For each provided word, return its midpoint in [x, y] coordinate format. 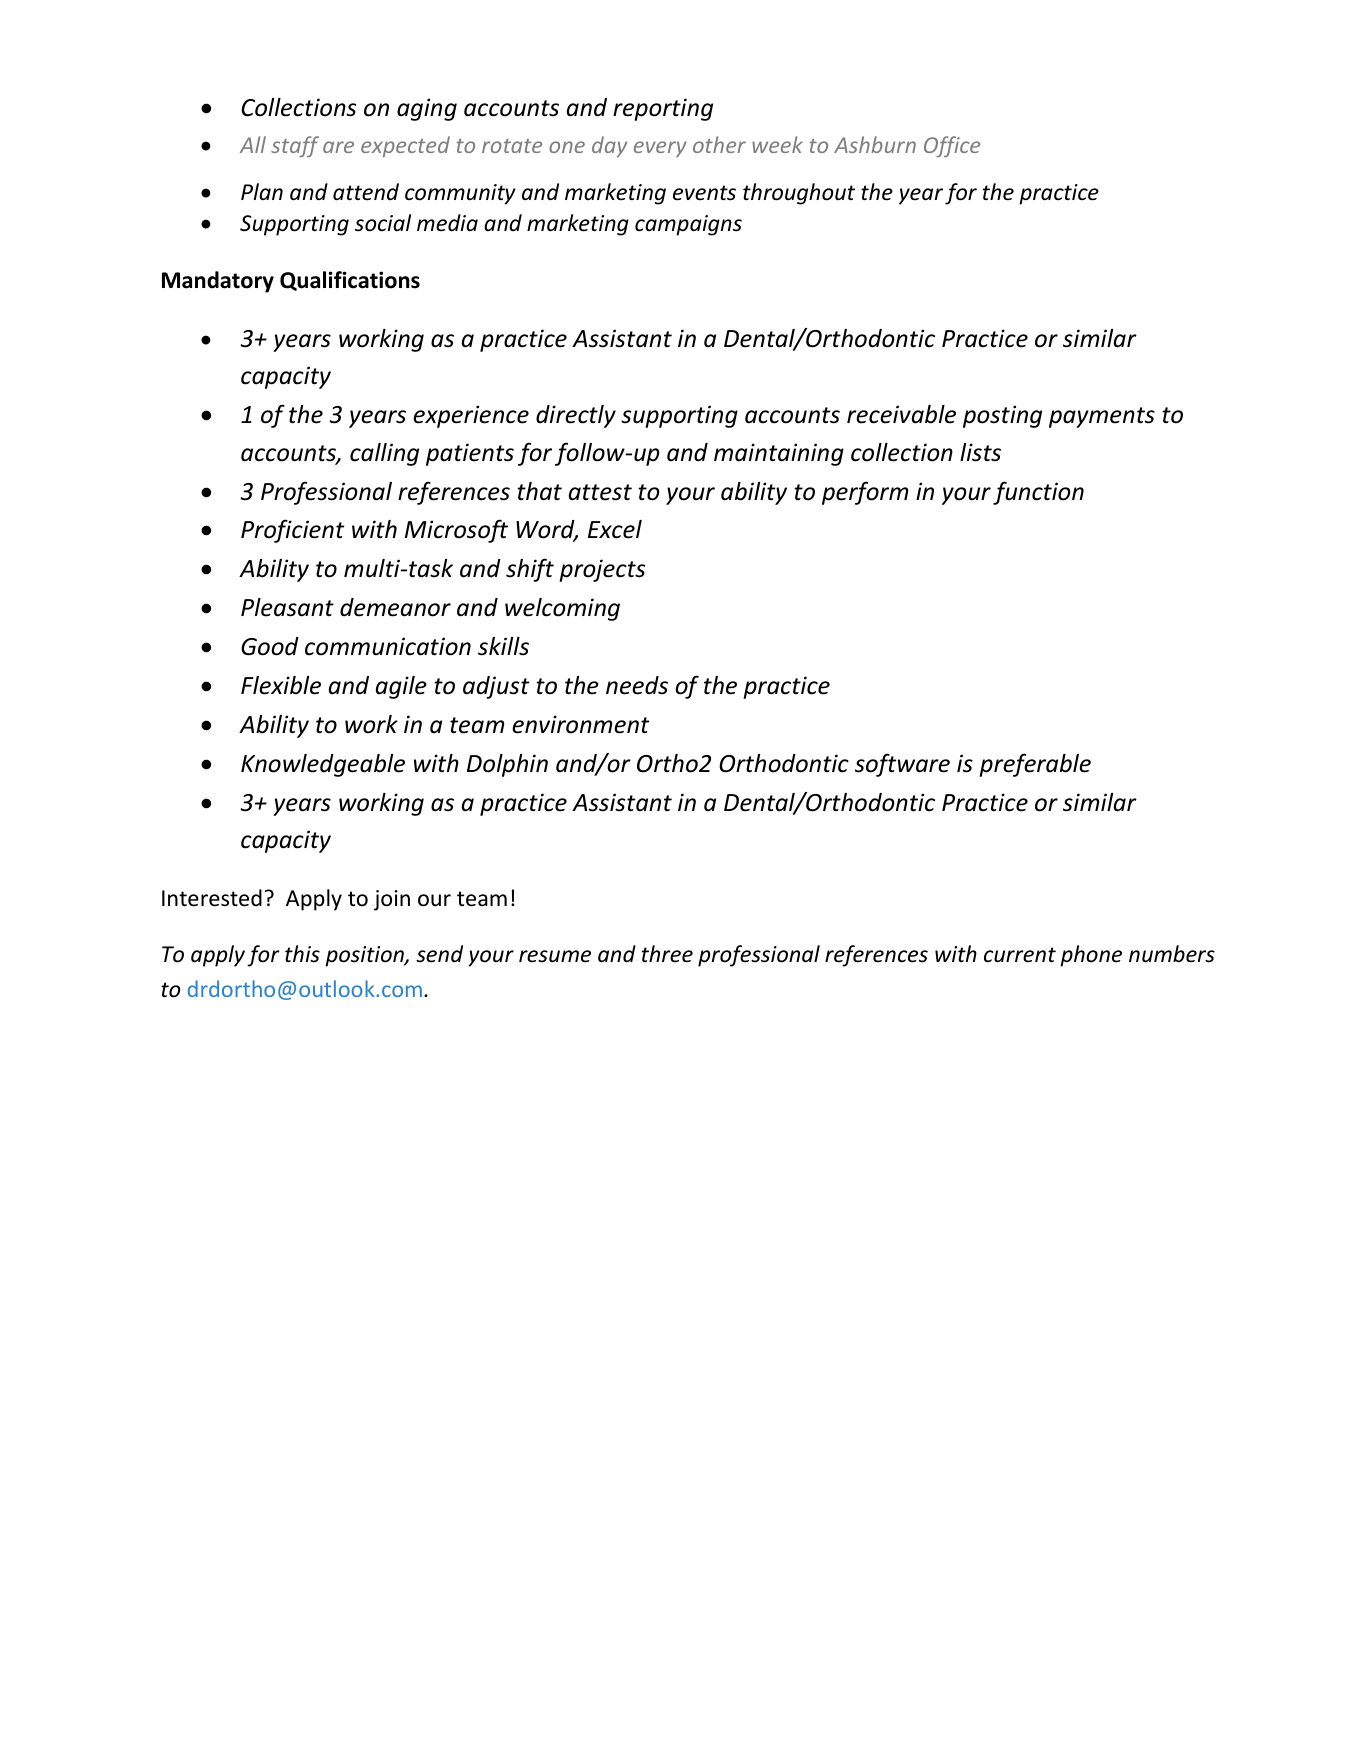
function [1038, 493]
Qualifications [350, 281]
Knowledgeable [323, 765]
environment [580, 724]
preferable [1035, 765]
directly [576, 416]
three [667, 954]
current [1020, 955]
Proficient [292, 531]
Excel [615, 529]
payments [1102, 417]
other [719, 144]
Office [952, 146]
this [302, 954]
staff [295, 146]
